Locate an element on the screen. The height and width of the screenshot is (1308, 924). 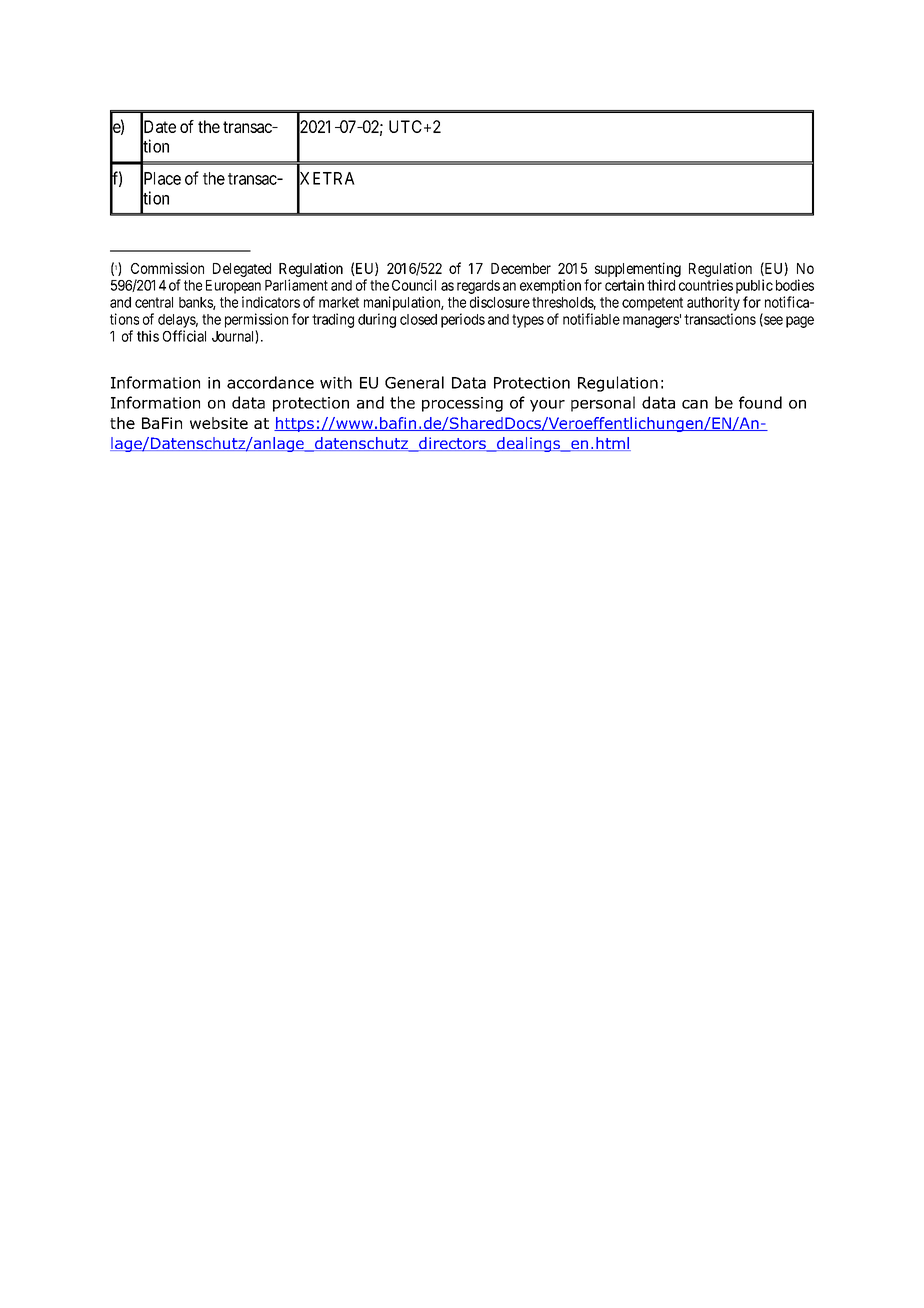
banks is located at coordinates (196, 303).
